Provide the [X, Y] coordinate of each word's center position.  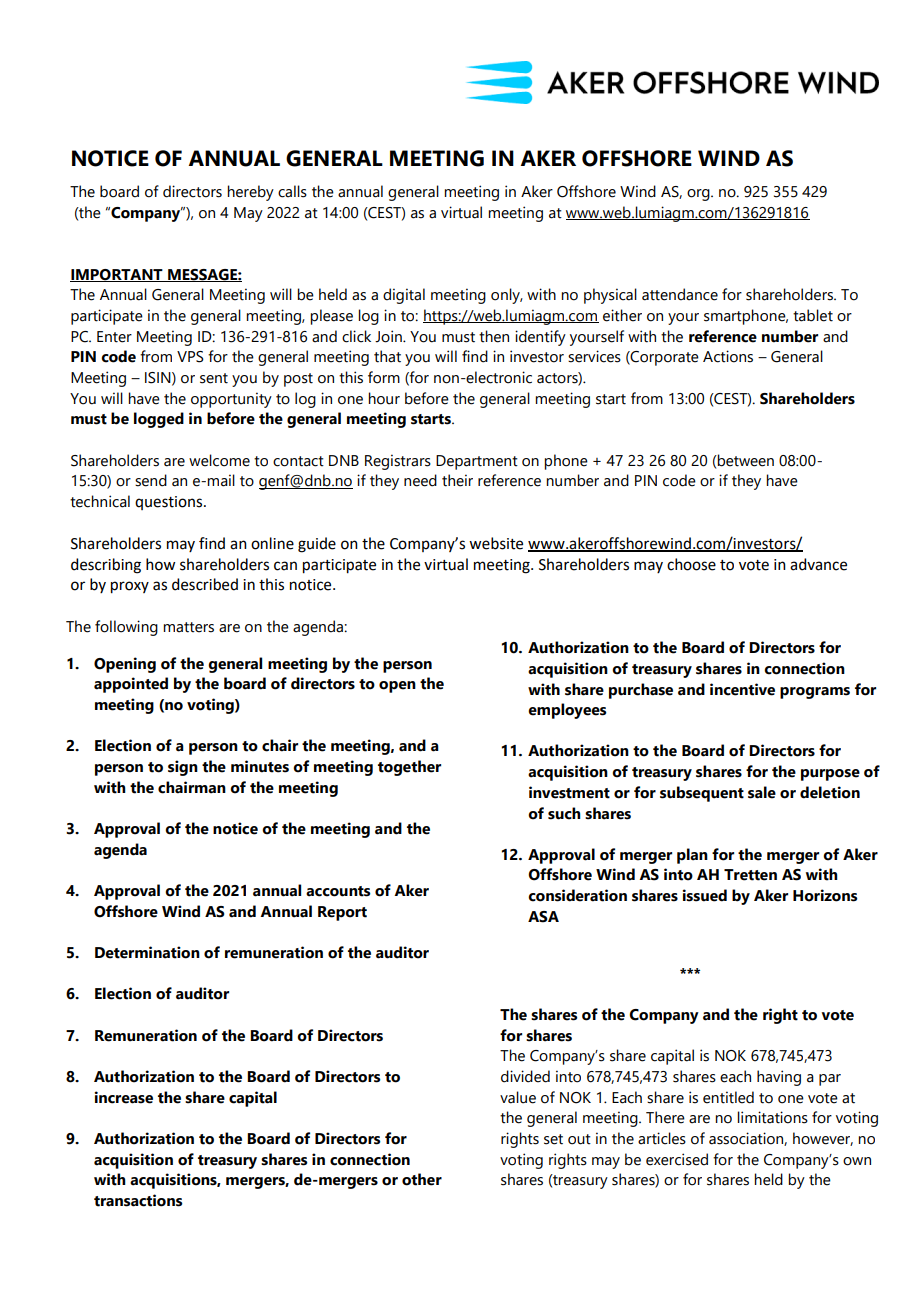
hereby [250, 193]
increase [123, 1097]
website [496, 543]
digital [404, 296]
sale [762, 792]
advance [818, 564]
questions [170, 503]
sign [183, 768]
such [564, 813]
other [422, 1179]
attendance [680, 294]
